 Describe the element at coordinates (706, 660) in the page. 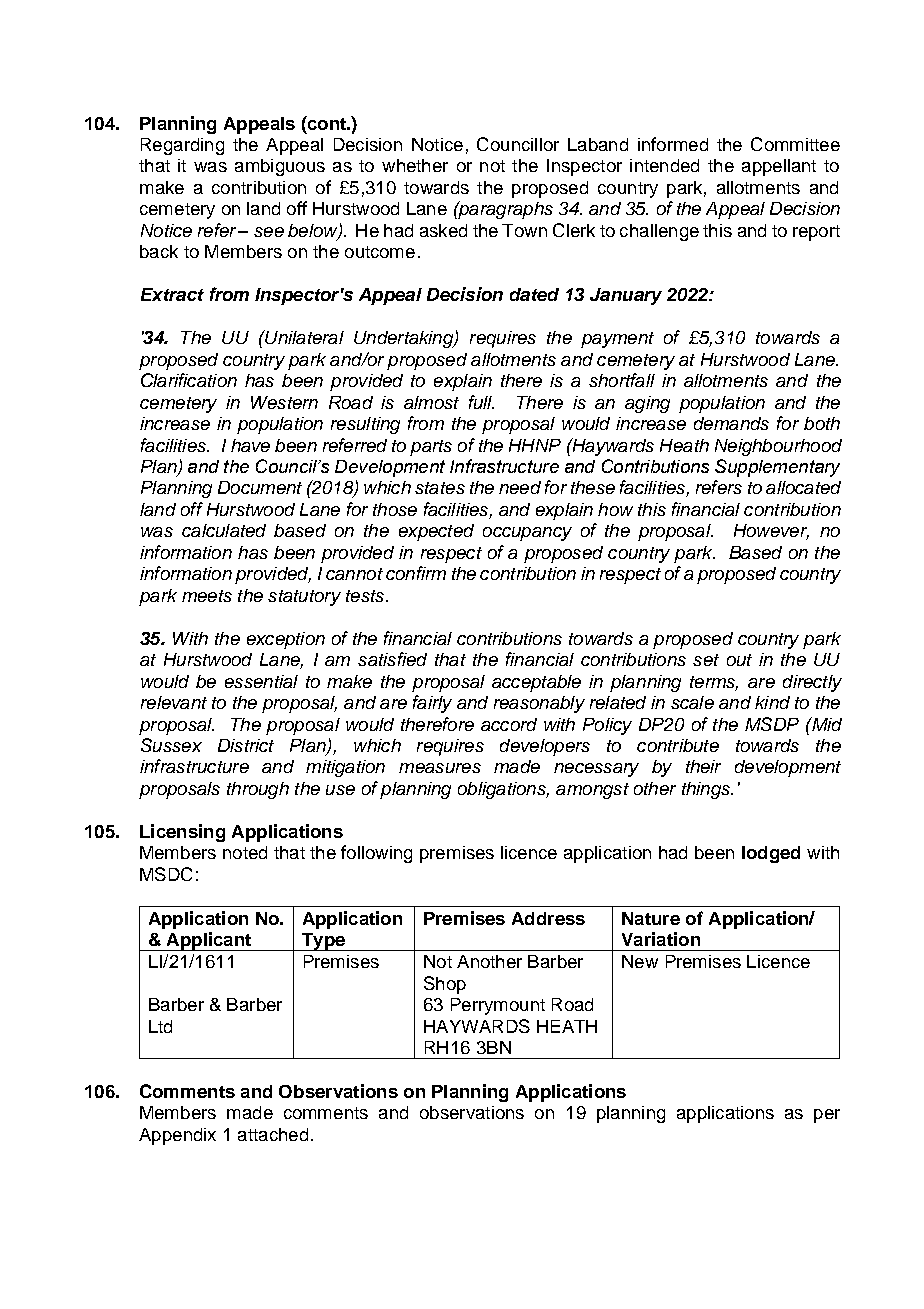

I see `set` at that location.
